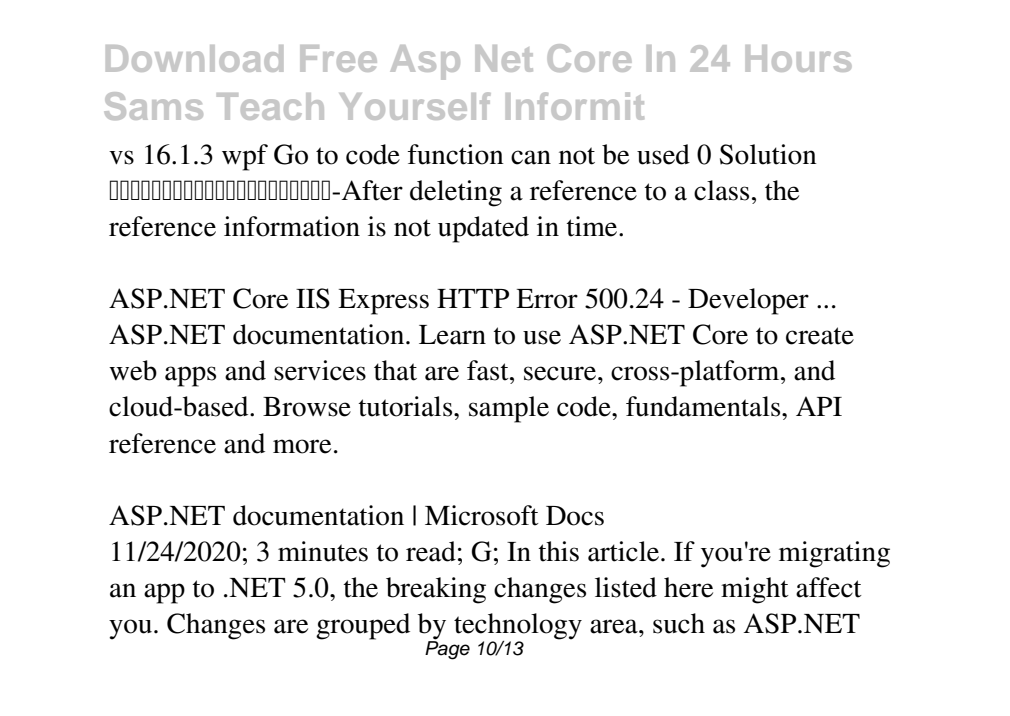 This screenshot has height=716, width=1010. I want to click on Download, so click(194, 58).
